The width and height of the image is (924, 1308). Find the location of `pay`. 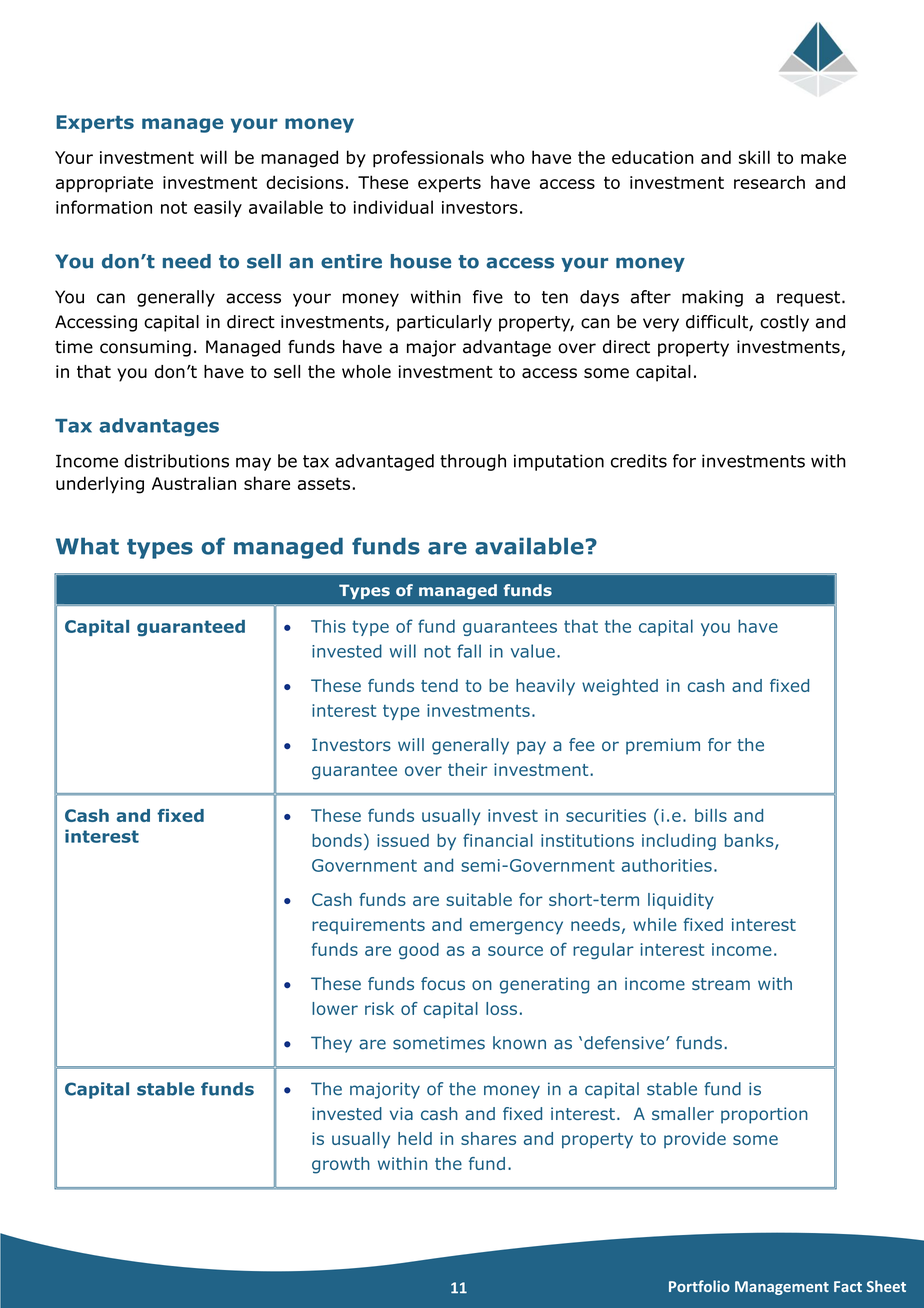

pay is located at coordinates (531, 748).
